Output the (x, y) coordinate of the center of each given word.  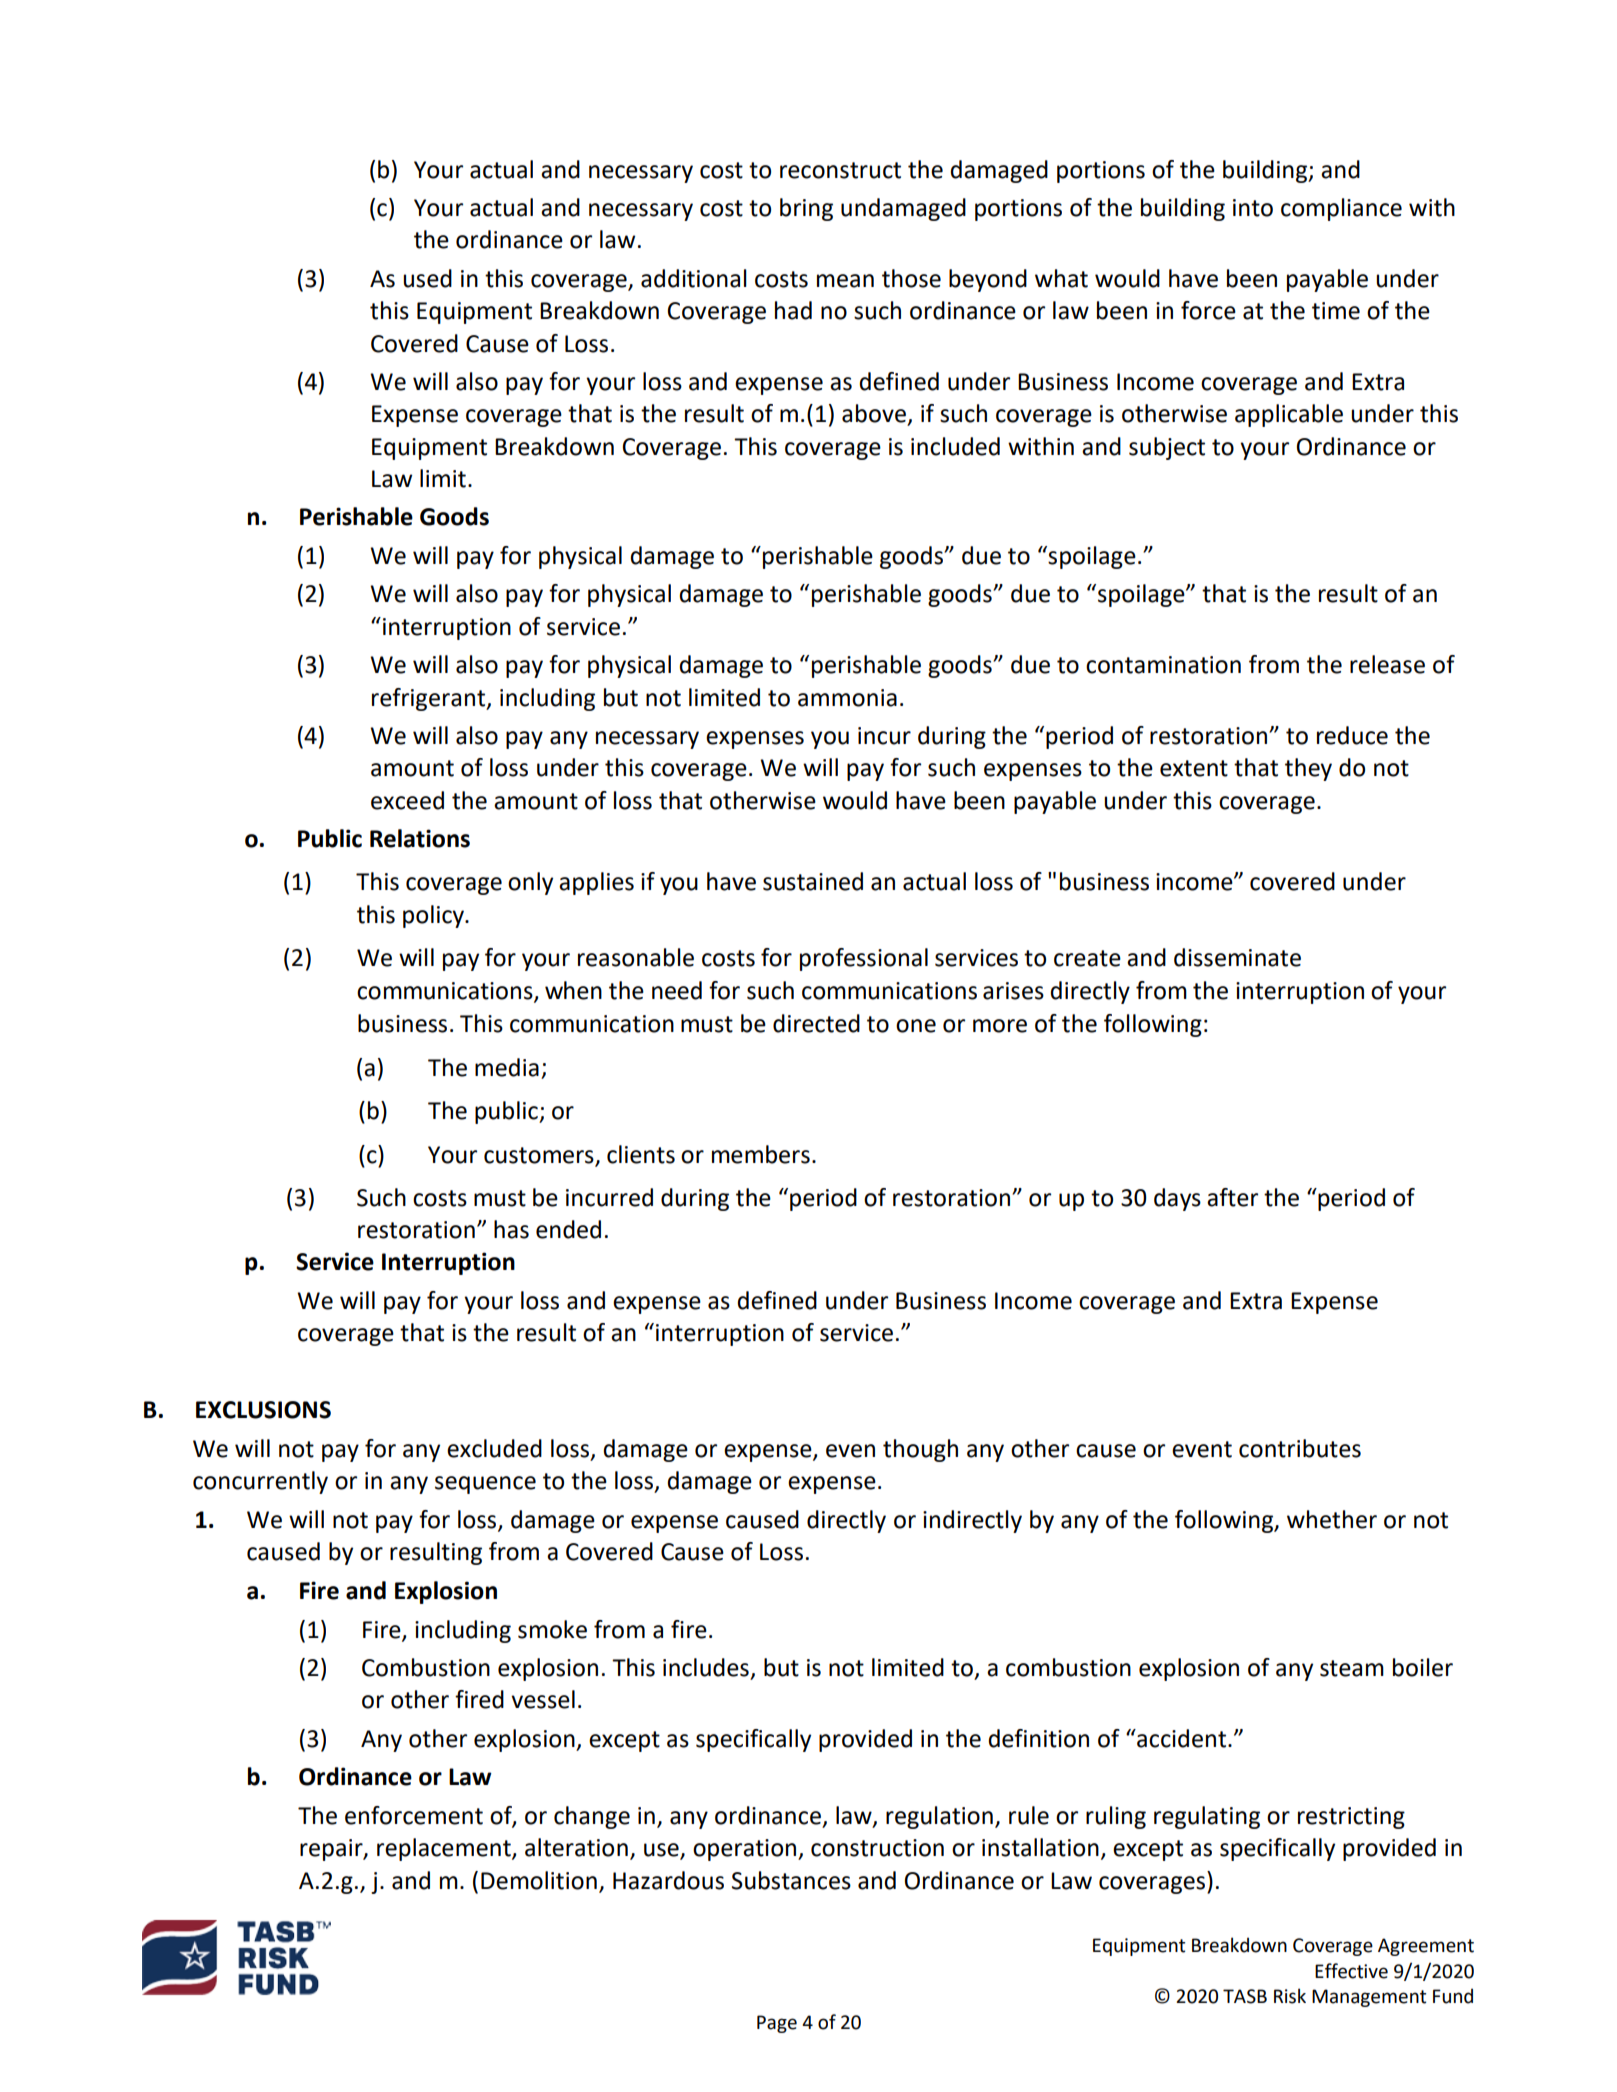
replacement (445, 1849)
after (1232, 1197)
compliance (1341, 209)
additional (694, 278)
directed (816, 1023)
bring (806, 209)
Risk (1290, 1996)
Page (777, 2024)
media (507, 1067)
